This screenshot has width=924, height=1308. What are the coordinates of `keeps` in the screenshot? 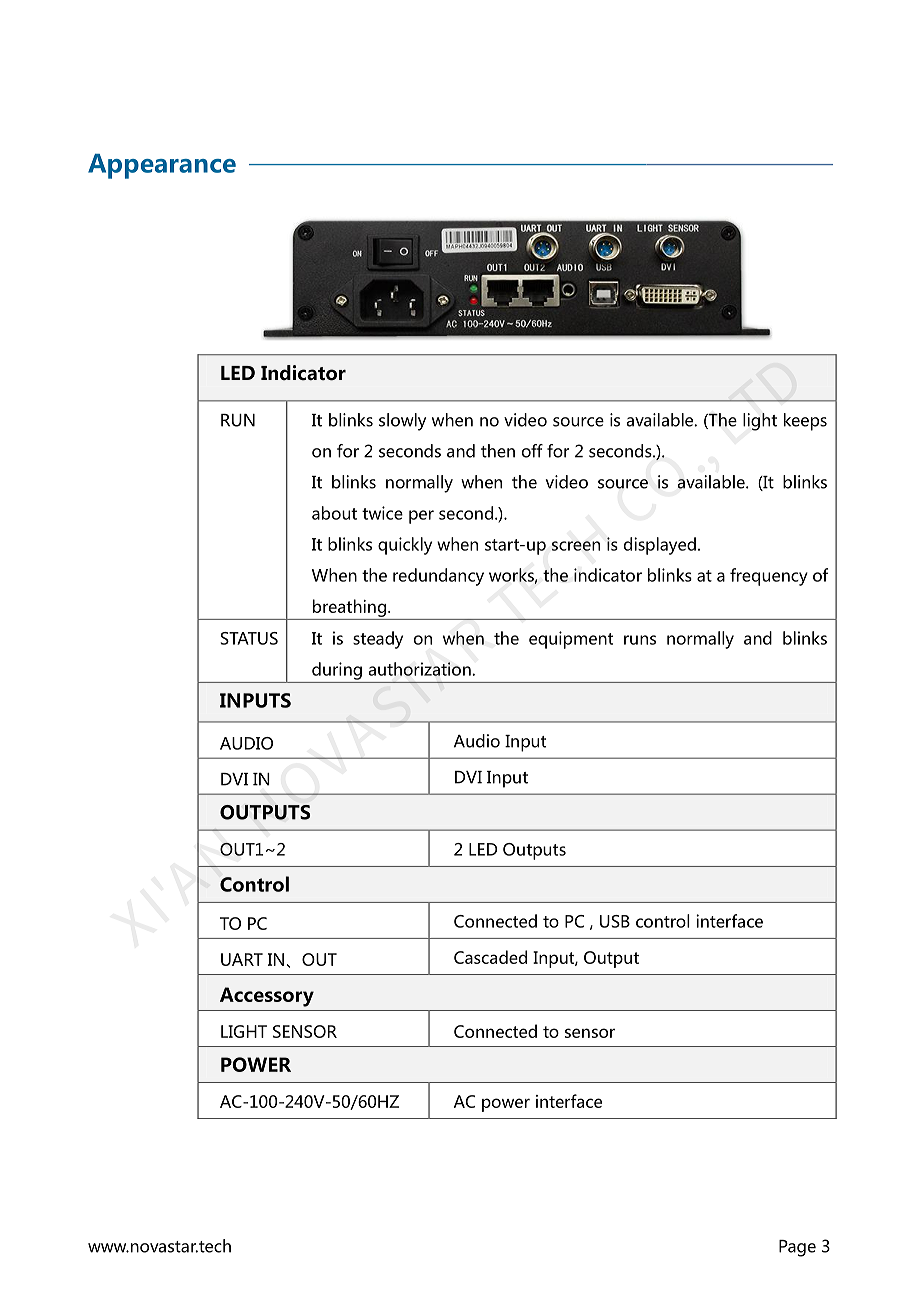 It's located at (805, 422).
